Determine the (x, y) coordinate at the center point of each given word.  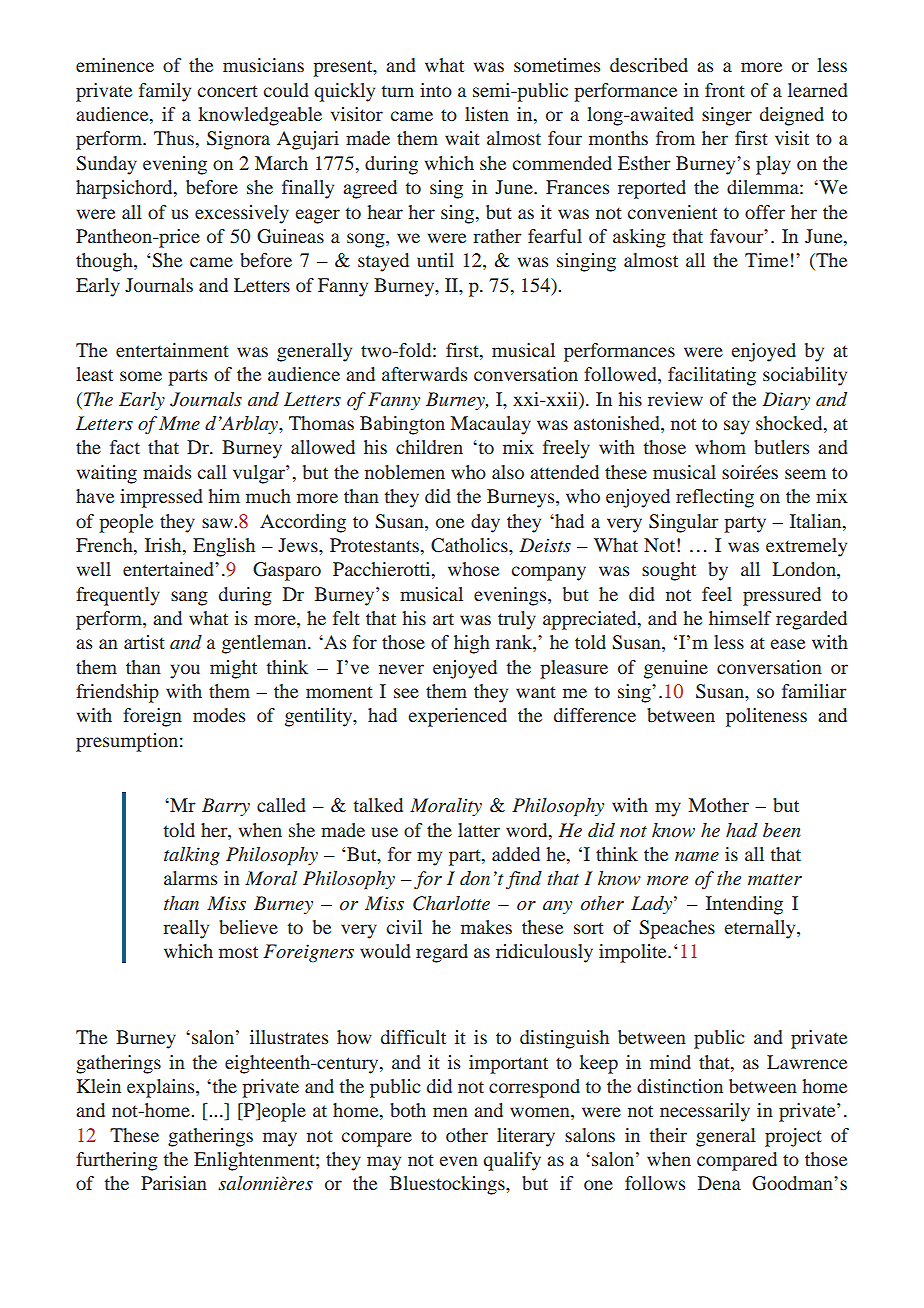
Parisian (174, 1183)
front (725, 90)
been (782, 830)
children (429, 447)
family (165, 92)
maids (167, 472)
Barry (226, 807)
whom (720, 447)
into (436, 90)
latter (479, 830)
